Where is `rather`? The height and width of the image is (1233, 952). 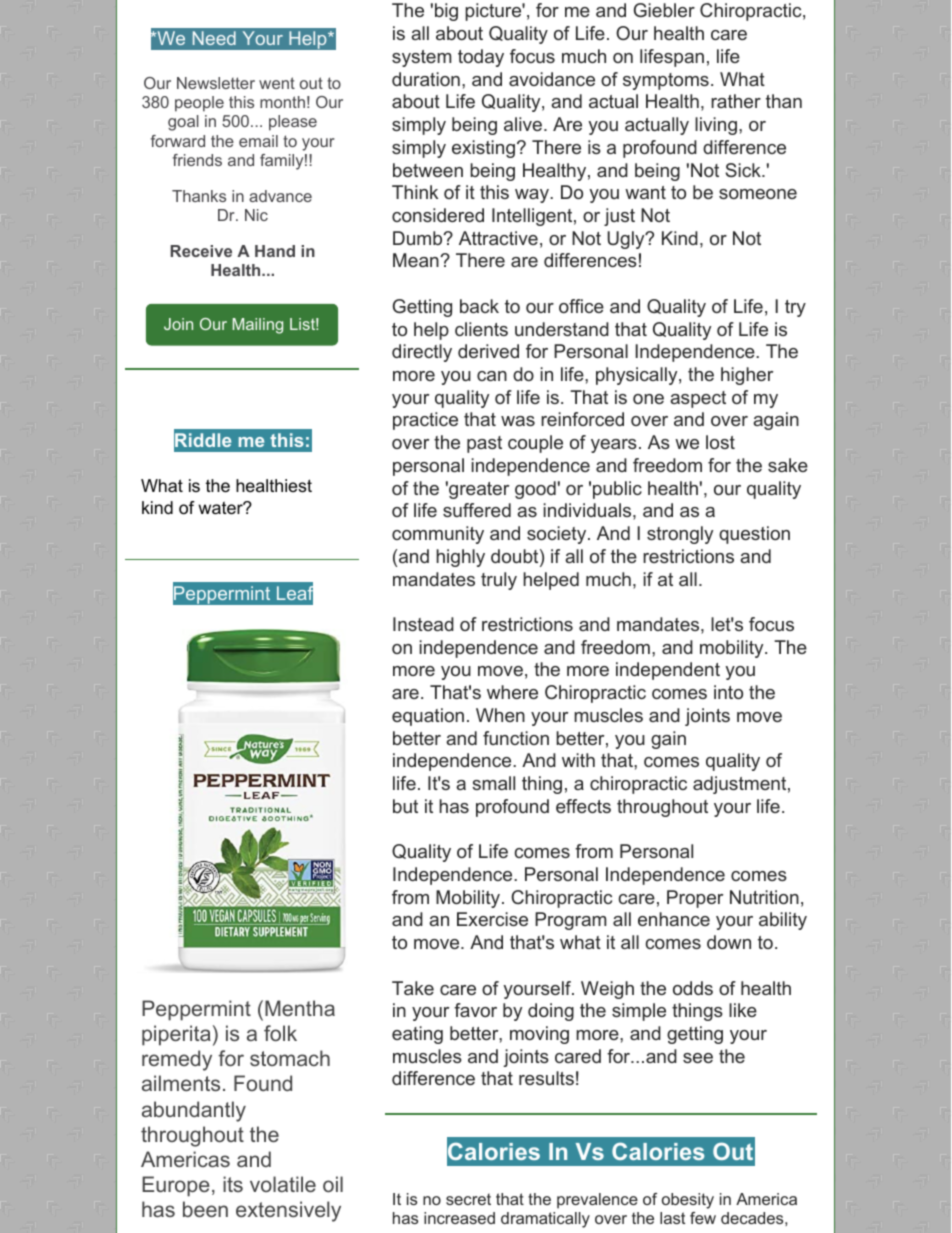 rather is located at coordinates (736, 101).
